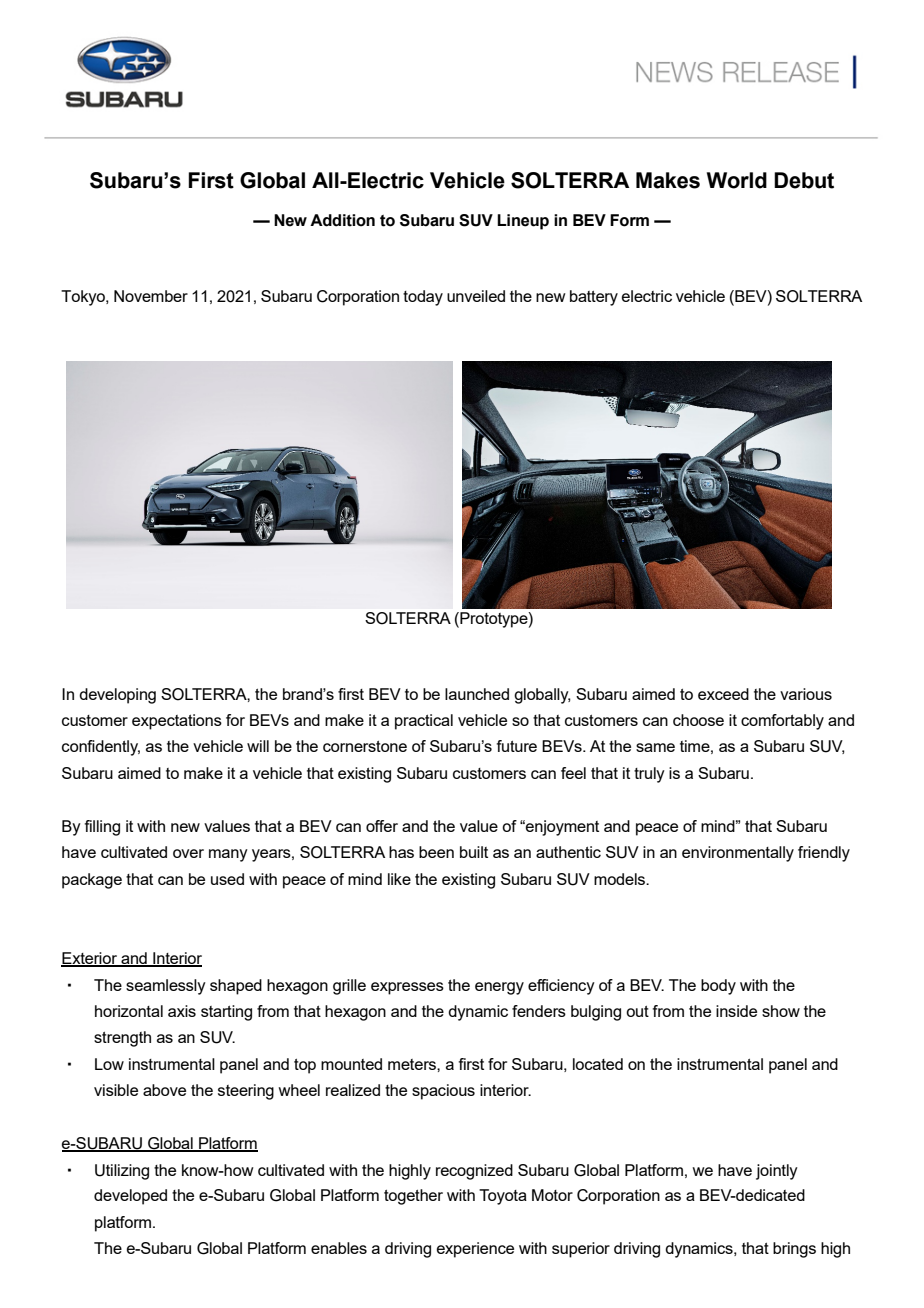 This page has width=924, height=1308. I want to click on practical, so click(424, 722).
